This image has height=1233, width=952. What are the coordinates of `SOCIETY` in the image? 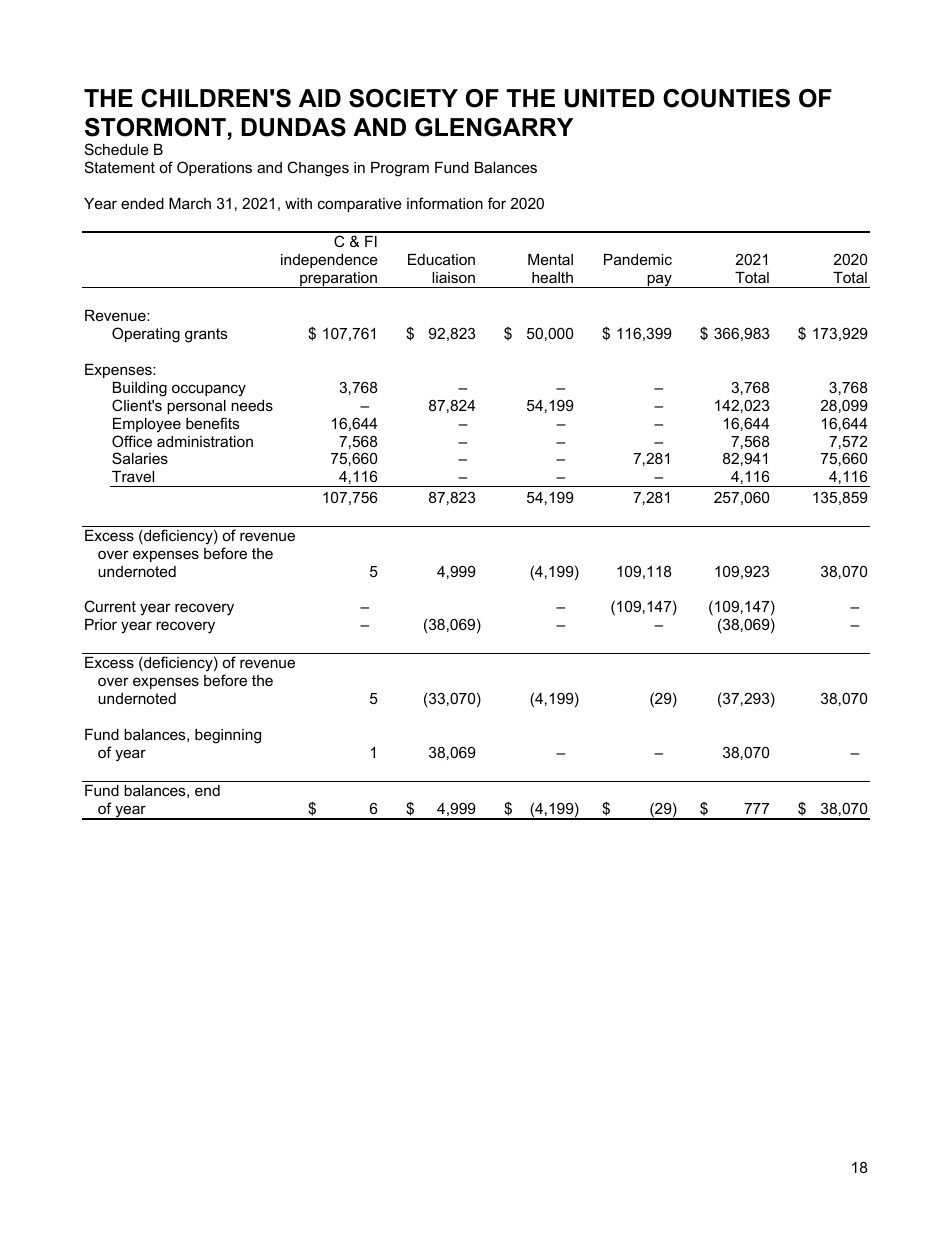 It's located at (403, 98).
